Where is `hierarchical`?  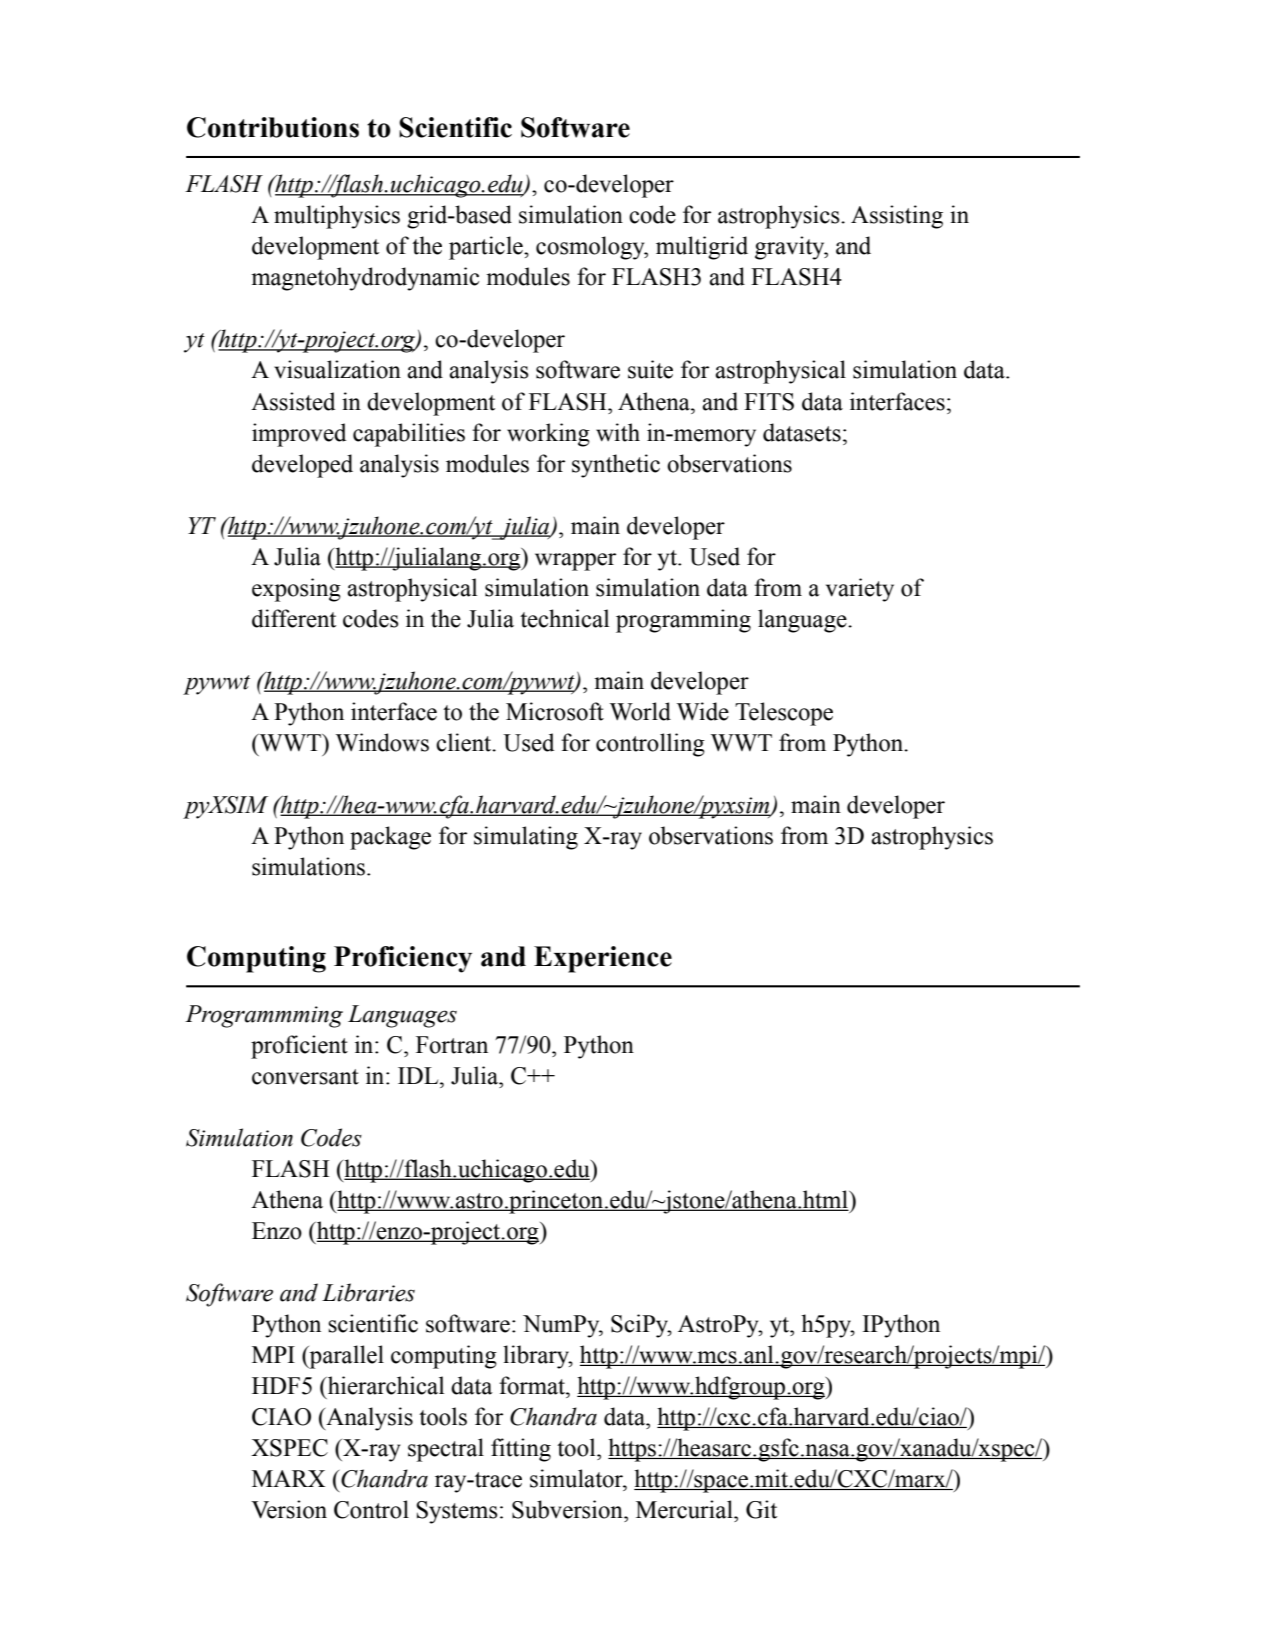
hierarchical is located at coordinates (385, 1385).
